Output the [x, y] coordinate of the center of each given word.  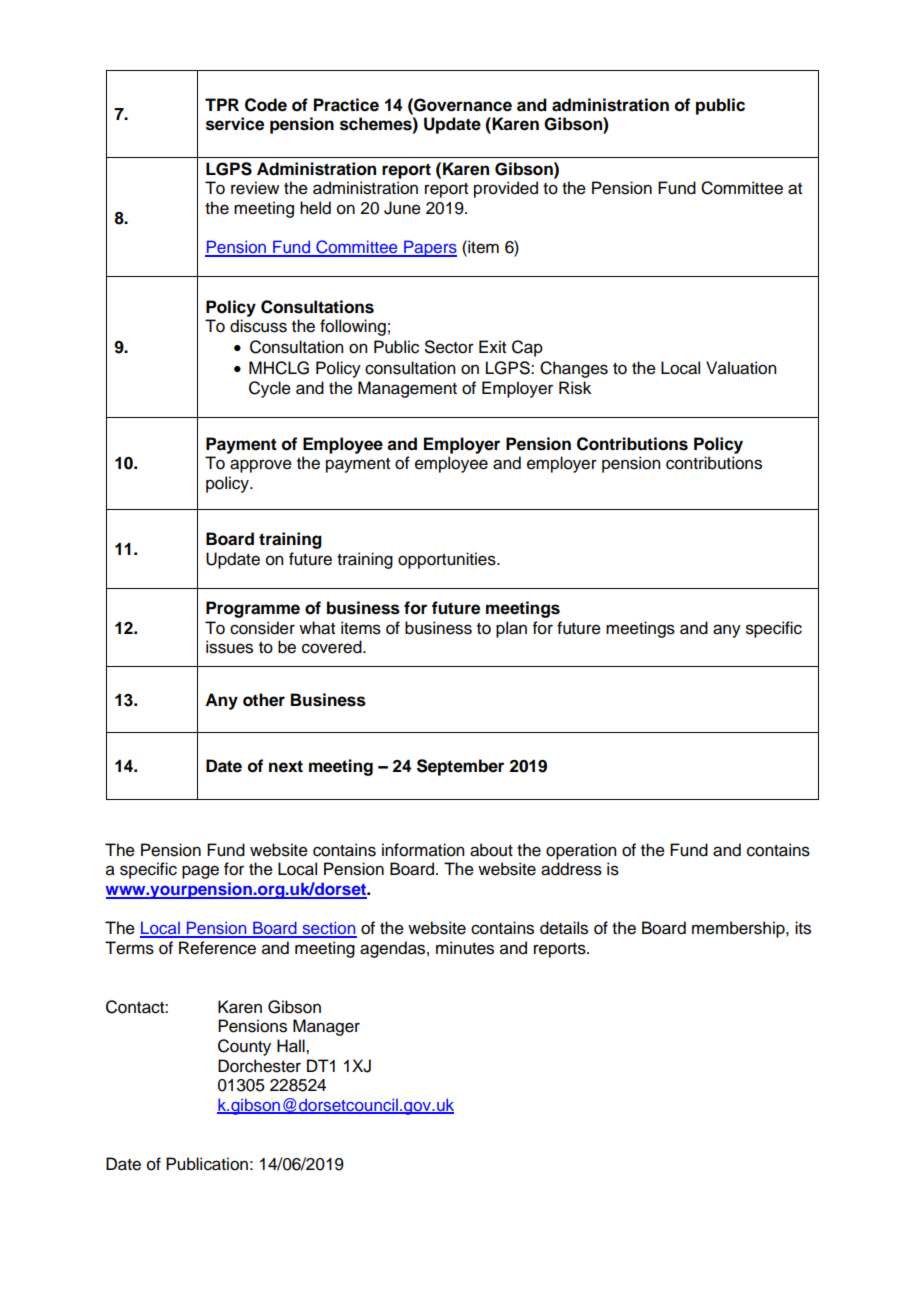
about [491, 850]
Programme [253, 609]
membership [739, 929]
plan [511, 629]
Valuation [741, 368]
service [235, 124]
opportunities [448, 560]
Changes [574, 369]
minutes [465, 948]
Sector [449, 347]
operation [581, 851]
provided [506, 189]
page [200, 872]
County [244, 1047]
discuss [258, 326]
